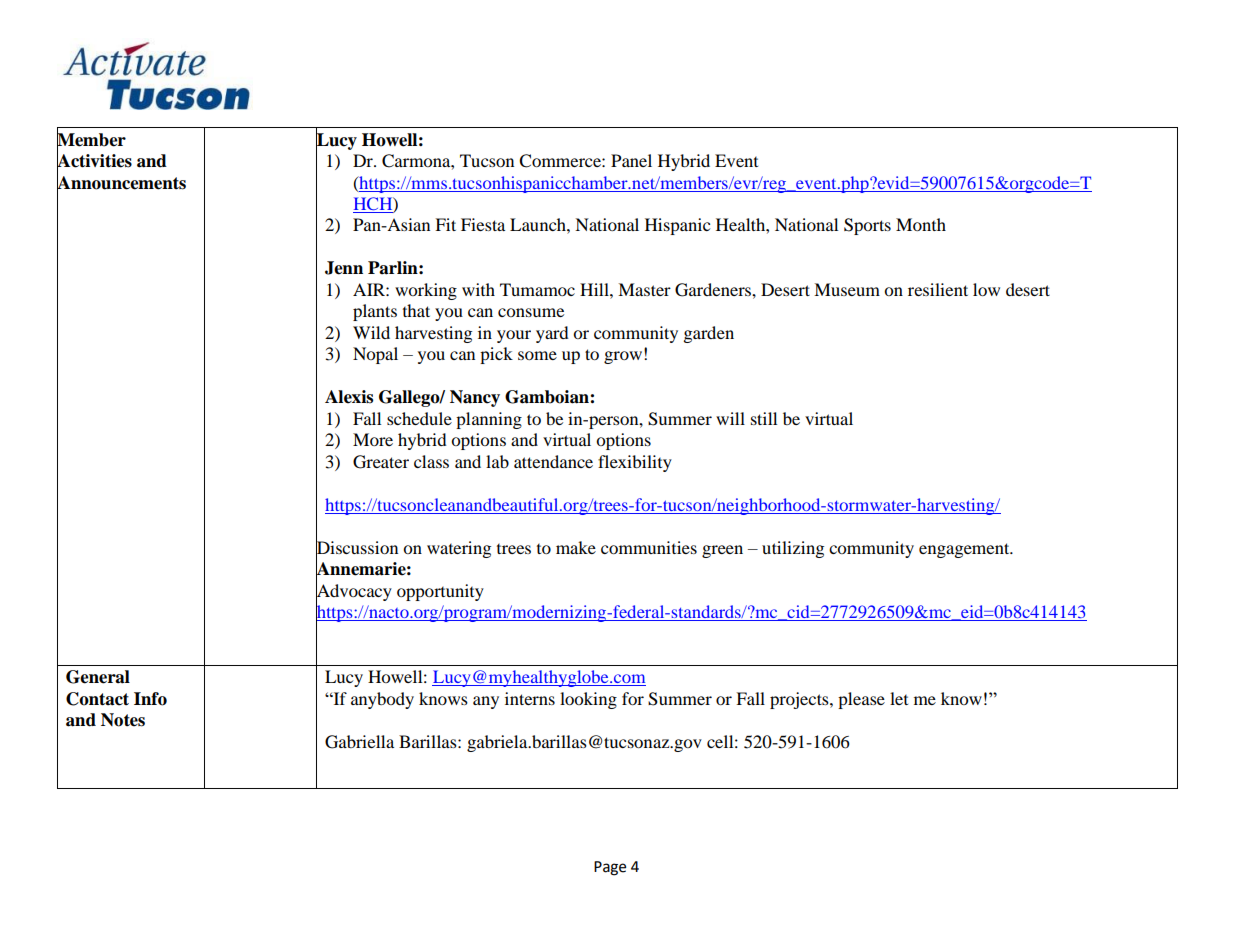  Describe the element at coordinates (359, 742) in the screenshot. I see `Gabriella` at that location.
